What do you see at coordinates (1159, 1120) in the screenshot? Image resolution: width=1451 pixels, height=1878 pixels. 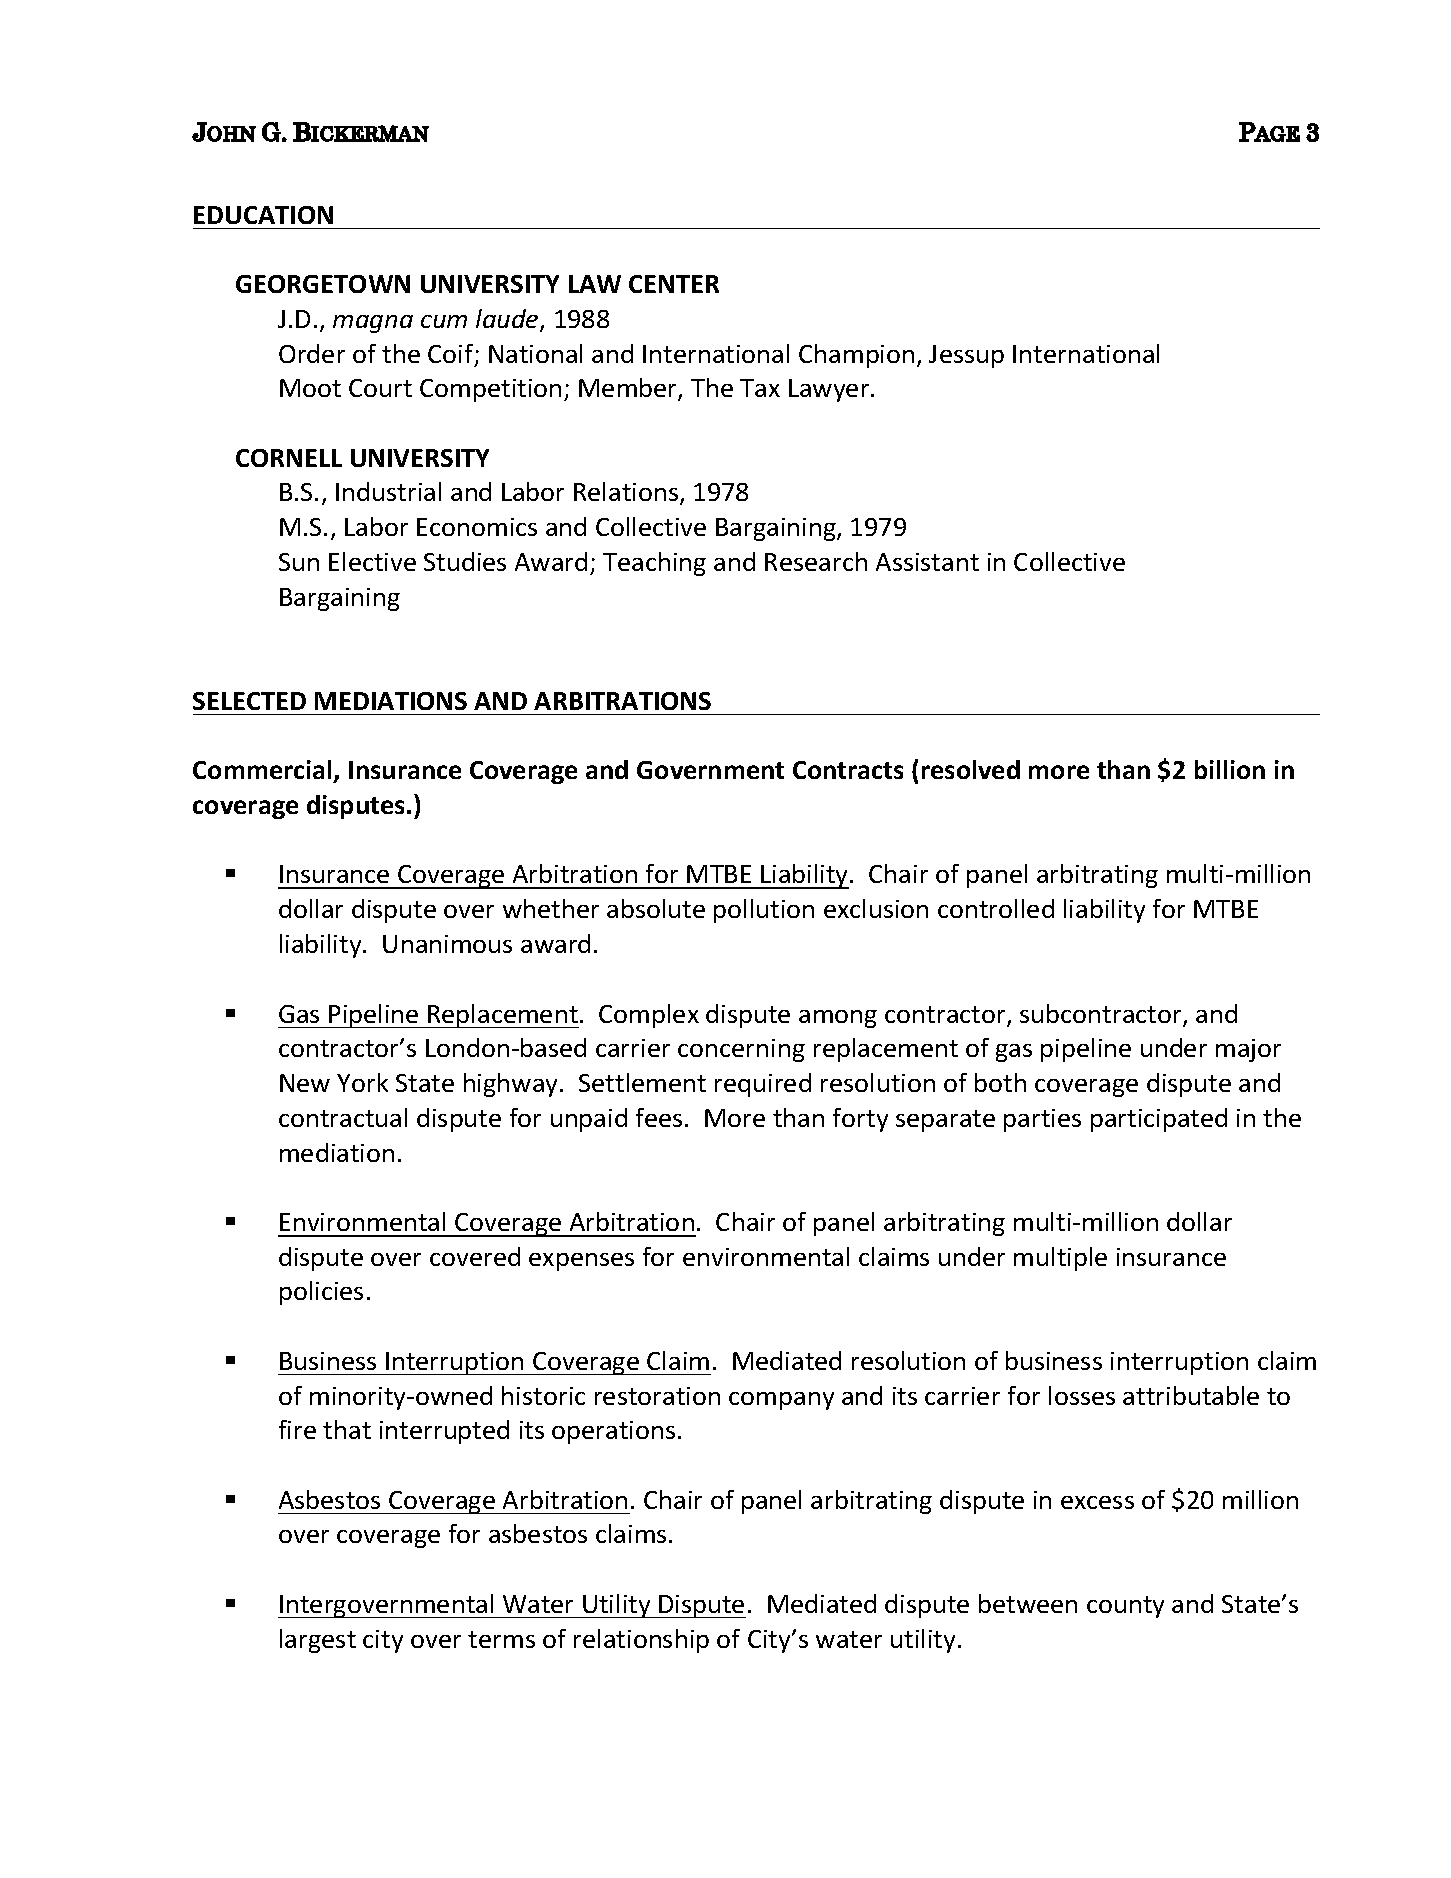 I see `participated` at bounding box center [1159, 1120].
